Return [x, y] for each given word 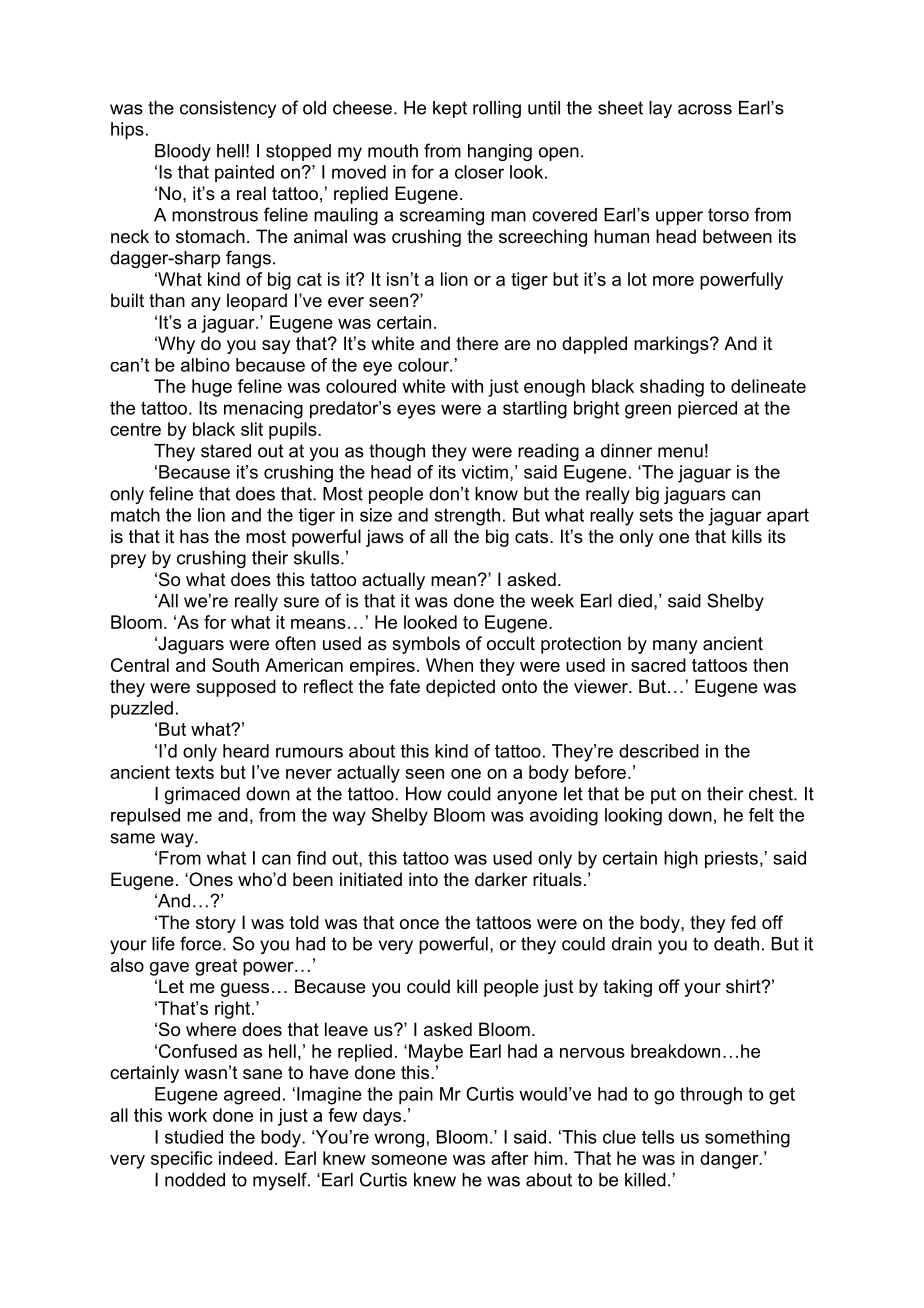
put [663, 795]
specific [181, 1160]
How [424, 794]
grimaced [202, 795]
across [705, 109]
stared [226, 451]
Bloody [183, 152]
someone [409, 1160]
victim [485, 472]
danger [730, 1160]
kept [450, 109]
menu [680, 452]
